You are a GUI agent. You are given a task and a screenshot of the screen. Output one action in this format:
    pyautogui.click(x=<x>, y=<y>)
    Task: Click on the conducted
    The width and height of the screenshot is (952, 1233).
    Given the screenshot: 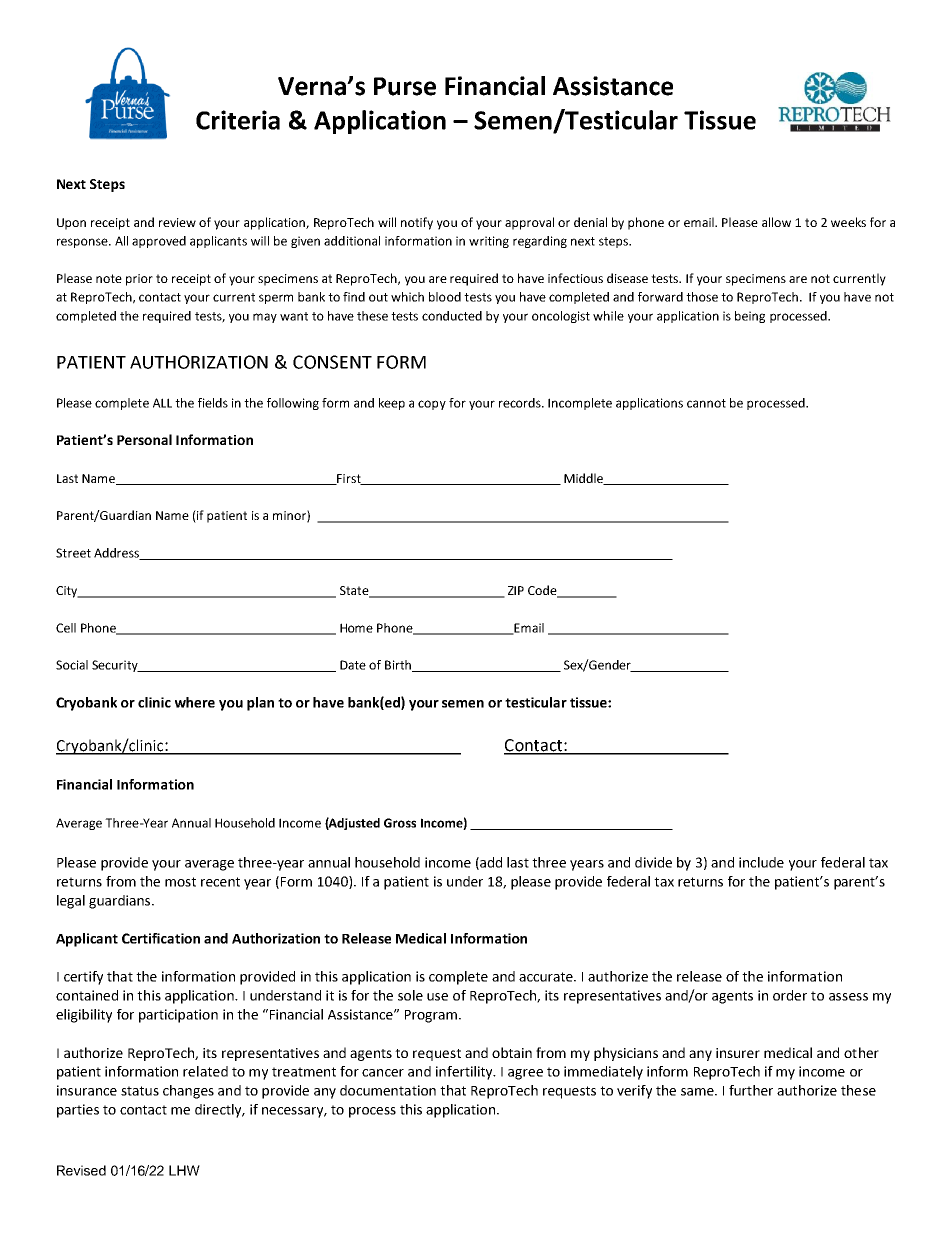 What is the action you would take?
    pyautogui.click(x=452, y=316)
